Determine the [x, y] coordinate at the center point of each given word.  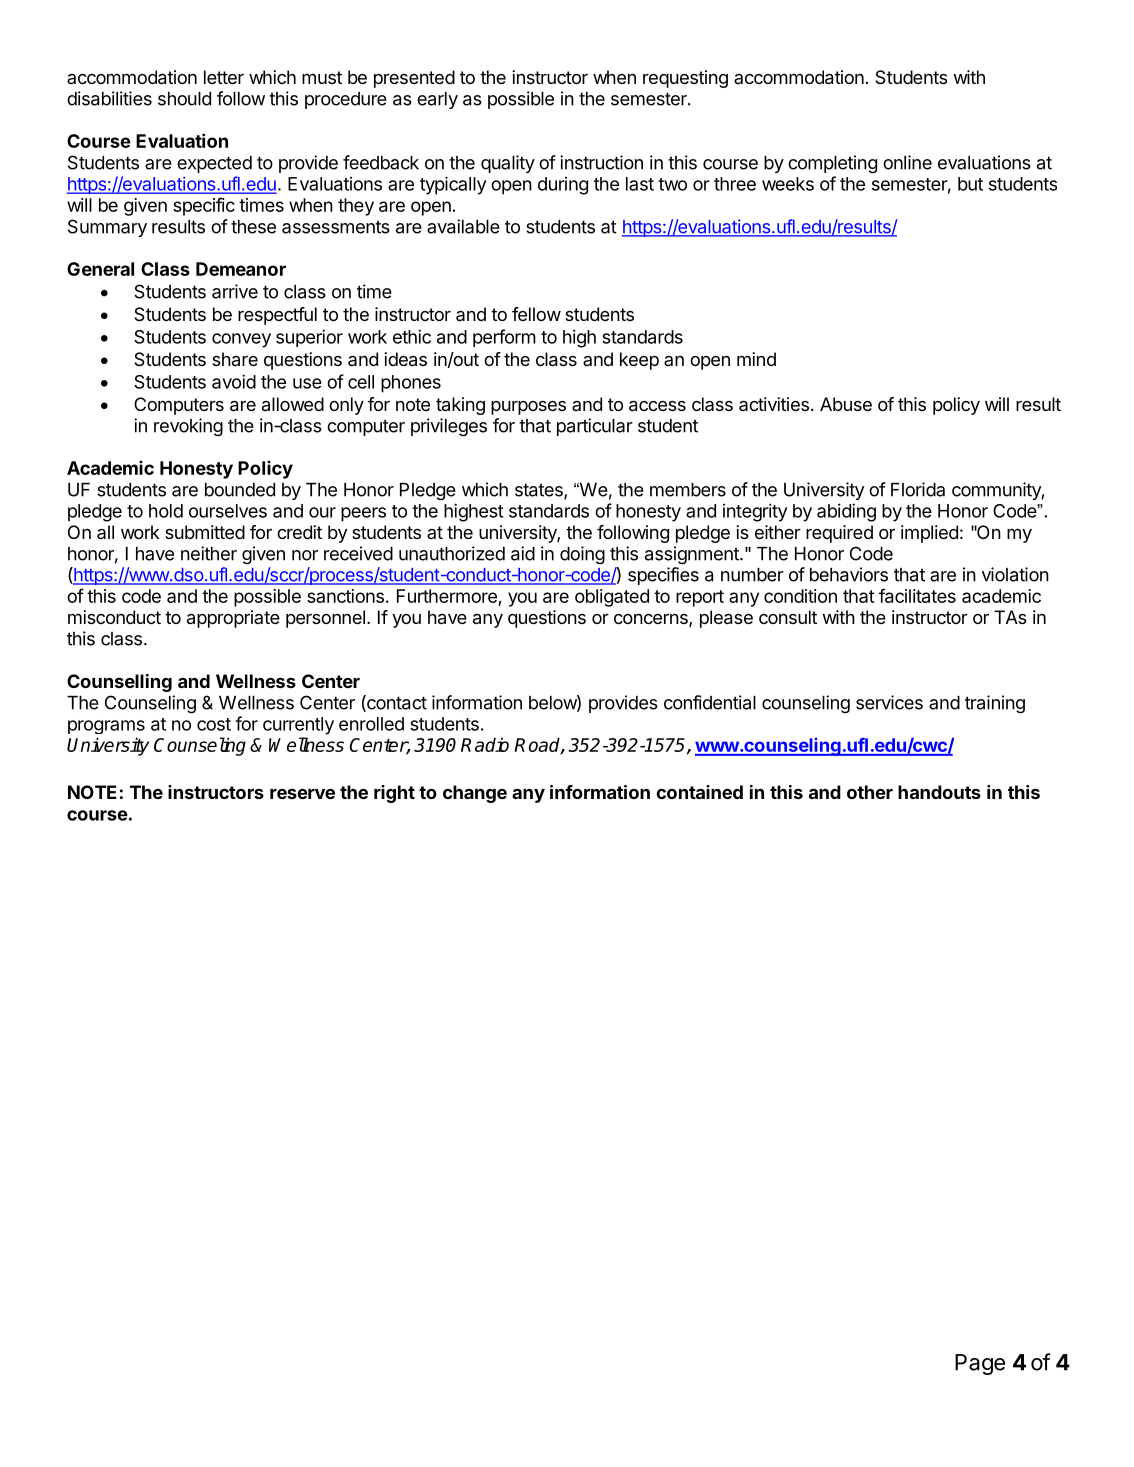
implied [929, 534]
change [475, 794]
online [907, 162]
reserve [302, 794]
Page [980, 1364]
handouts [939, 792]
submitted [205, 532]
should [184, 99]
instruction [601, 162]
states [540, 491]
